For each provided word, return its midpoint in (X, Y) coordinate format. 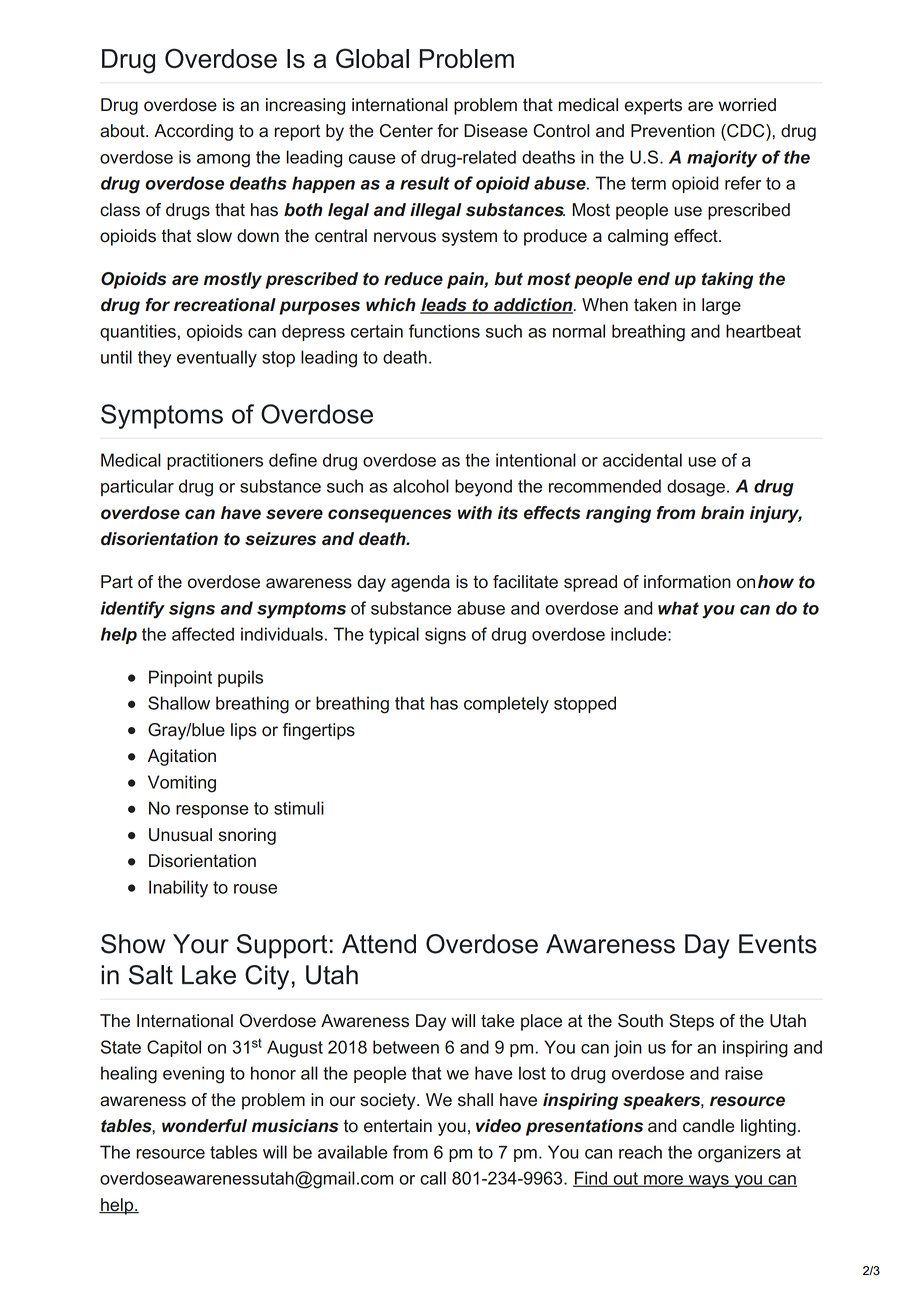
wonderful (204, 1126)
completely (506, 705)
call (433, 1178)
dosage (696, 488)
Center (406, 131)
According (193, 132)
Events (778, 944)
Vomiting (182, 784)
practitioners (215, 461)
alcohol (421, 486)
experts (653, 106)
